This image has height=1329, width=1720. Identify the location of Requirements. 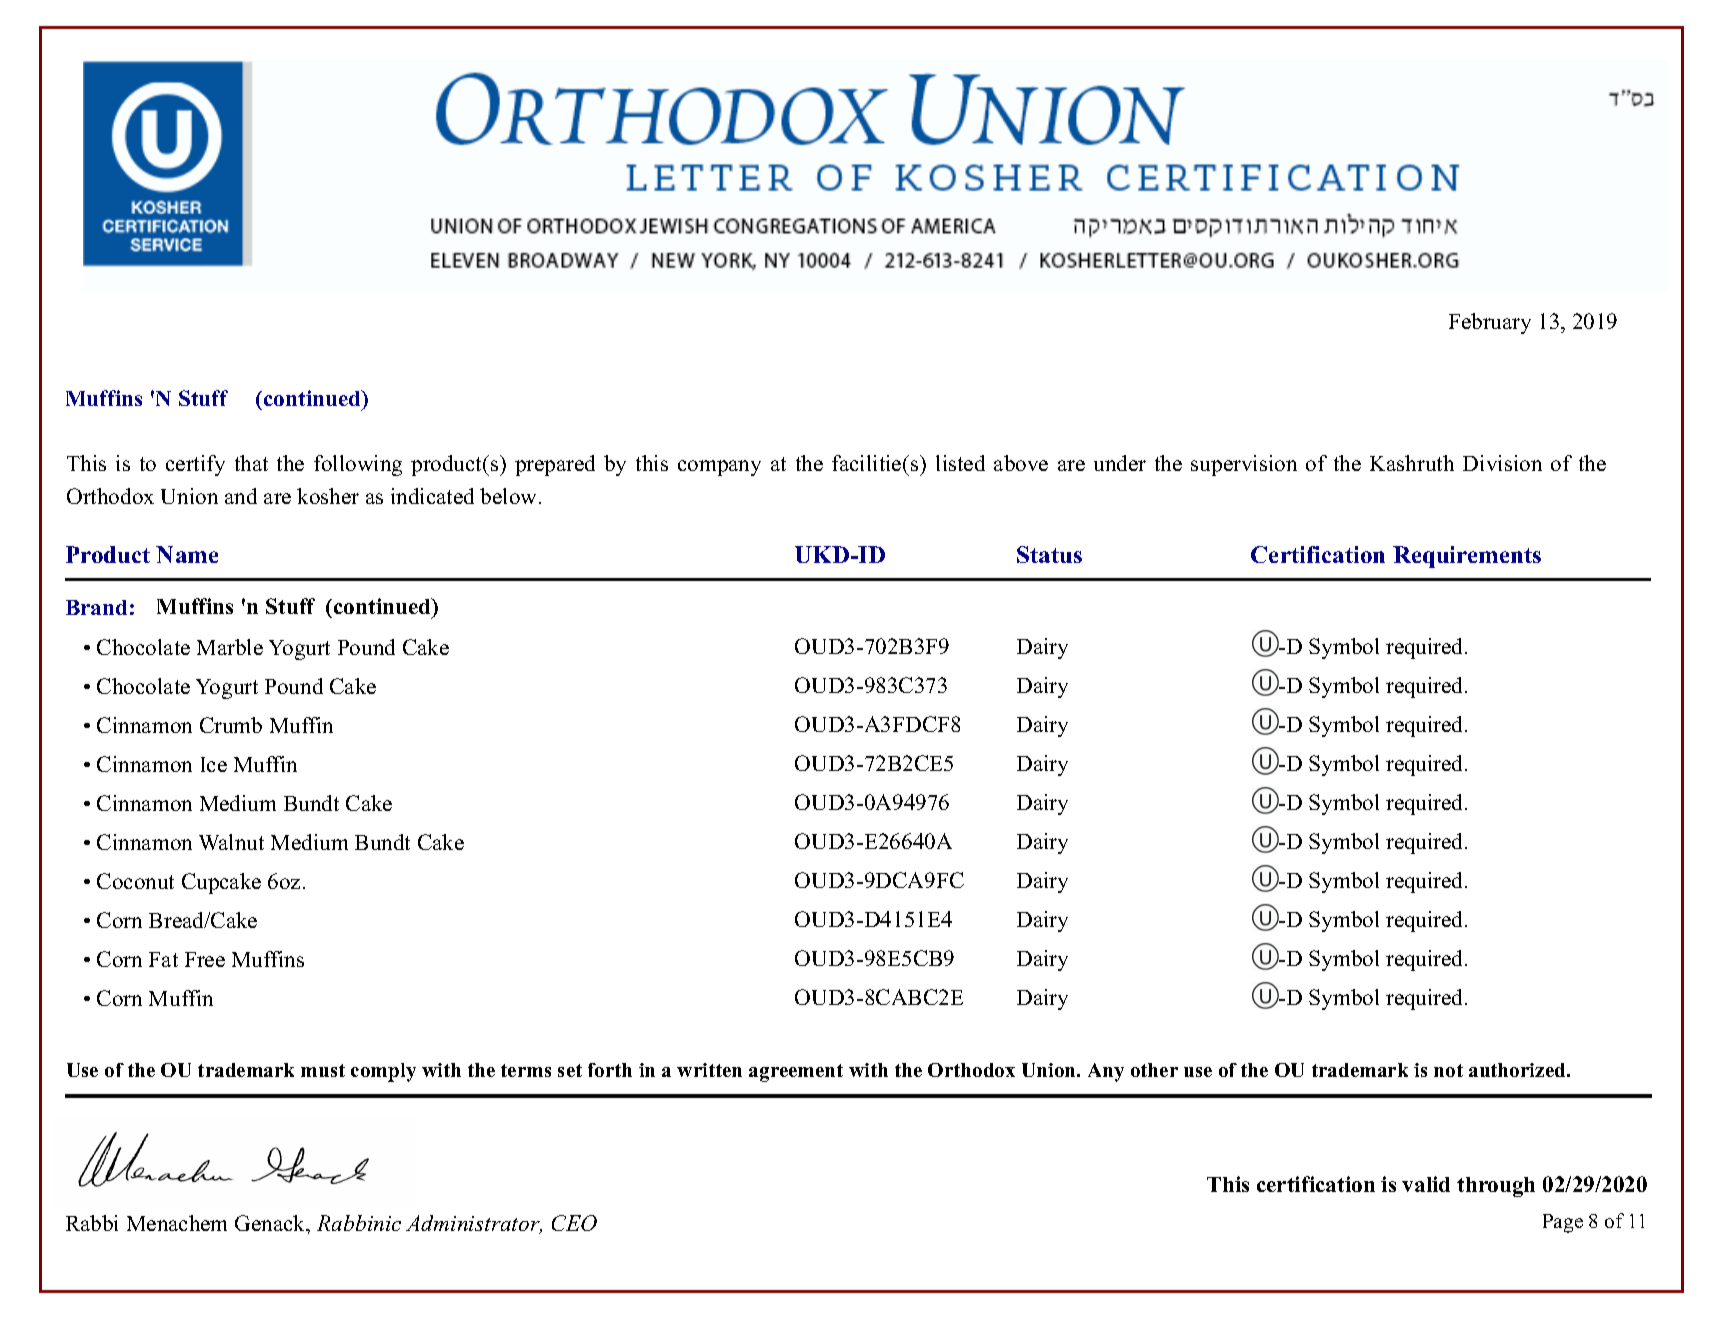
(1467, 557).
